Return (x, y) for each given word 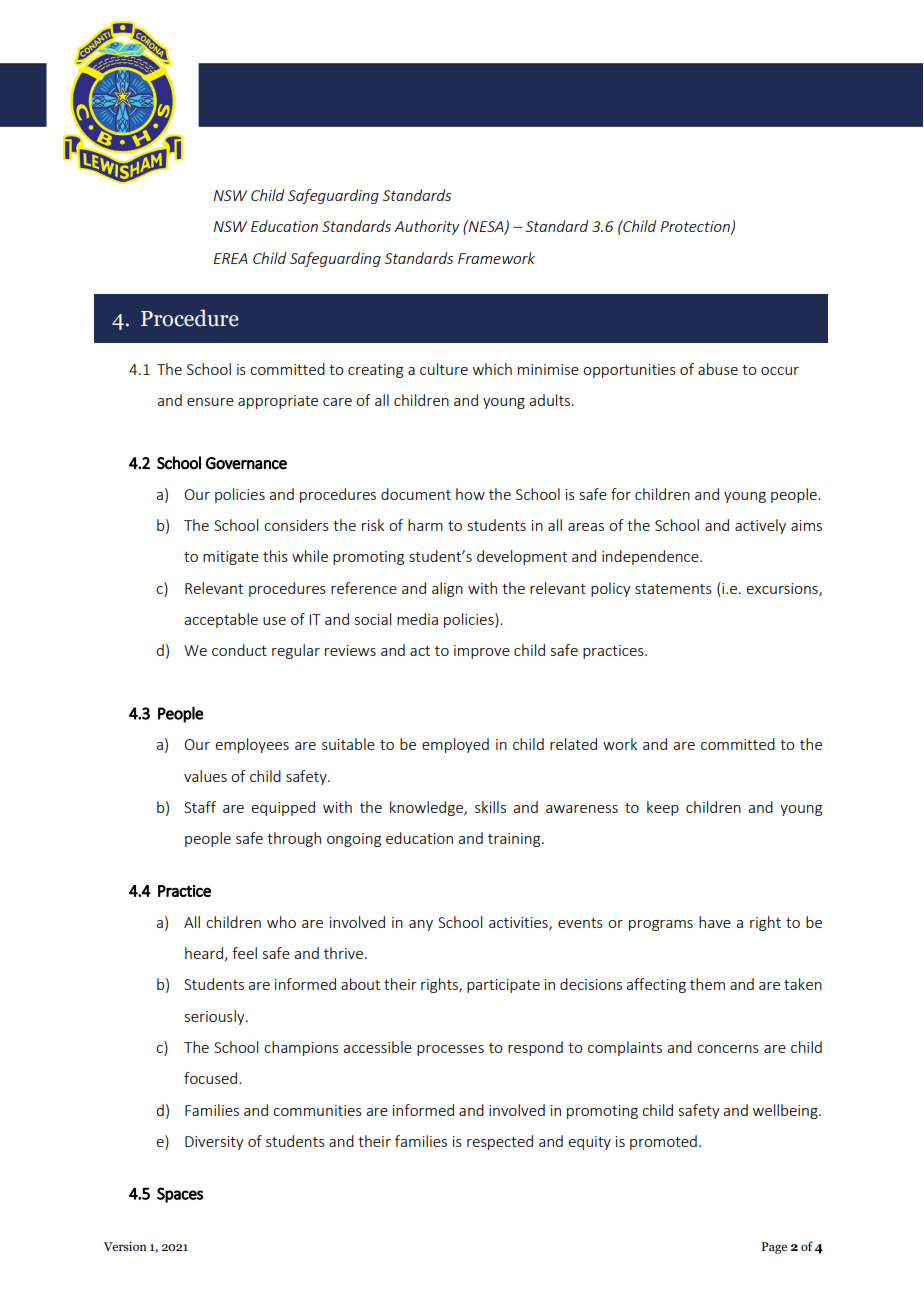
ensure (210, 402)
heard (204, 953)
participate (503, 986)
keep (663, 808)
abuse (718, 369)
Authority (426, 227)
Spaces (180, 1195)
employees (252, 745)
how (470, 494)
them (707, 984)
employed (455, 745)
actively (760, 526)
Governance (246, 463)
